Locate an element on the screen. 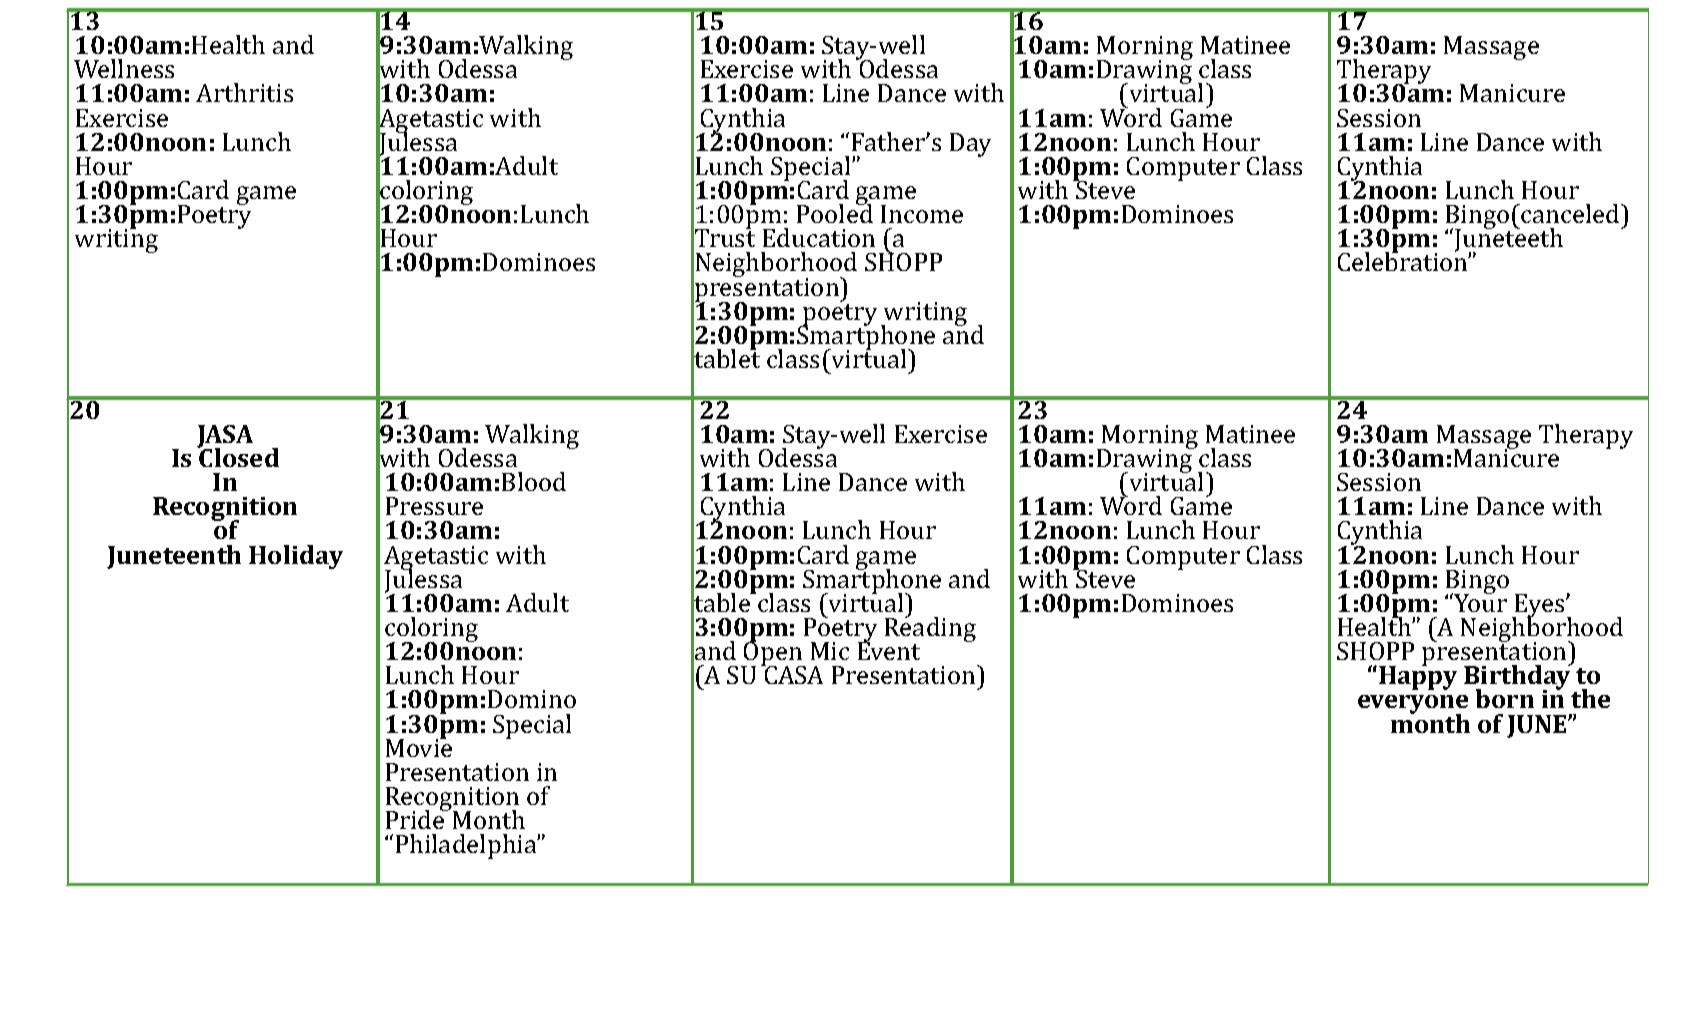 The image size is (1686, 1023). Holiday is located at coordinates (296, 557).
